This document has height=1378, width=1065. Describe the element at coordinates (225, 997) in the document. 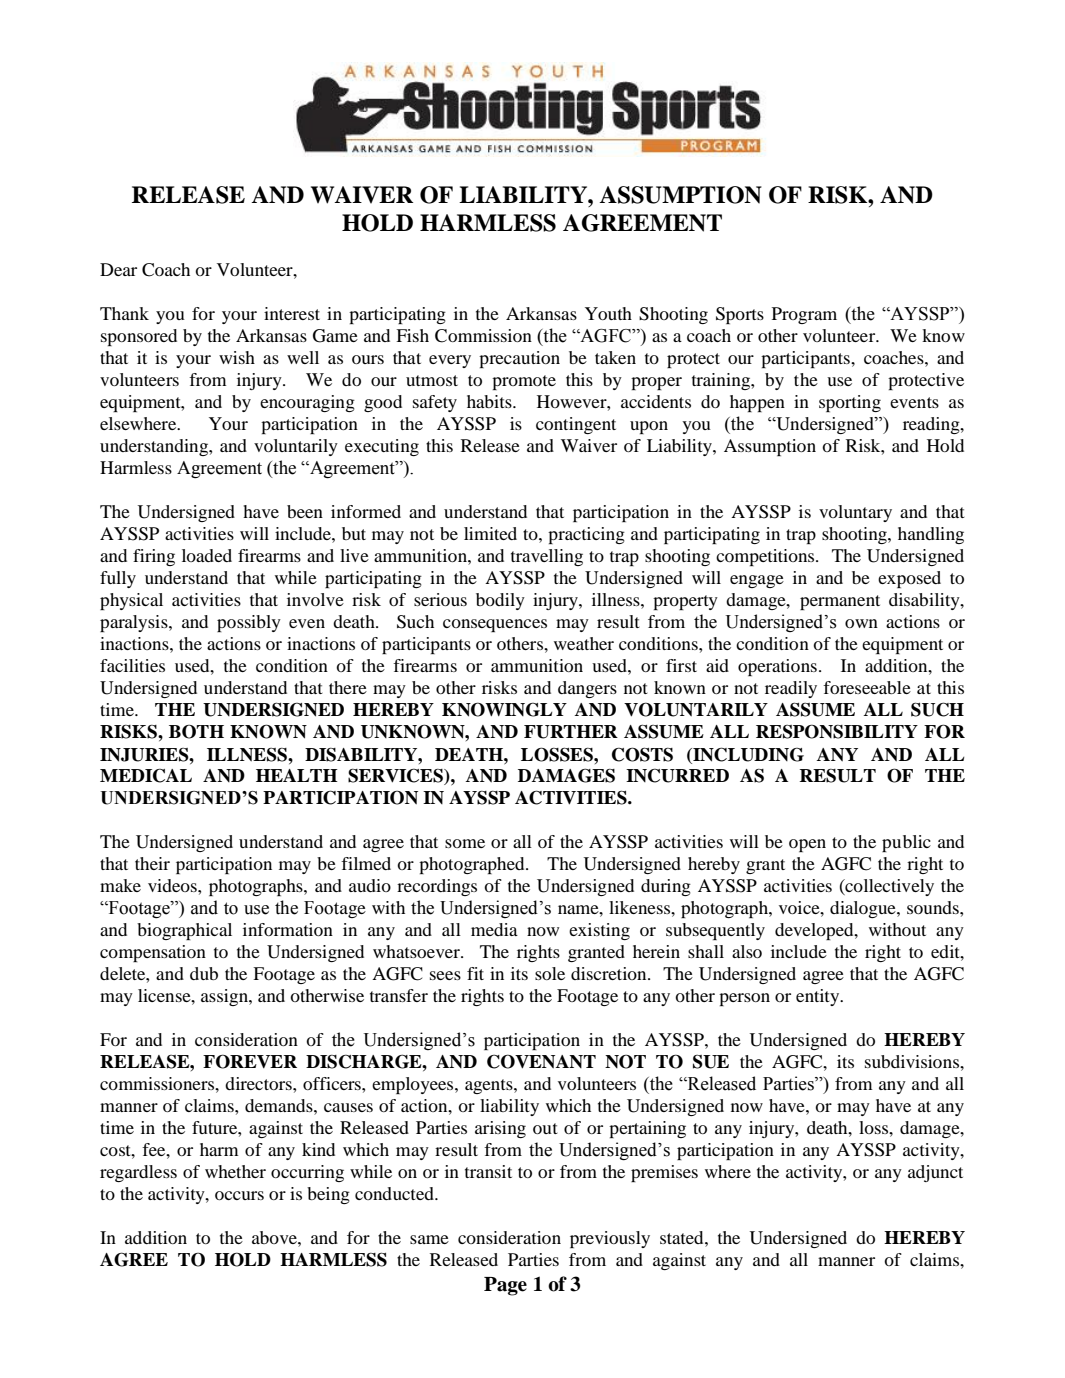

I see `assign` at that location.
